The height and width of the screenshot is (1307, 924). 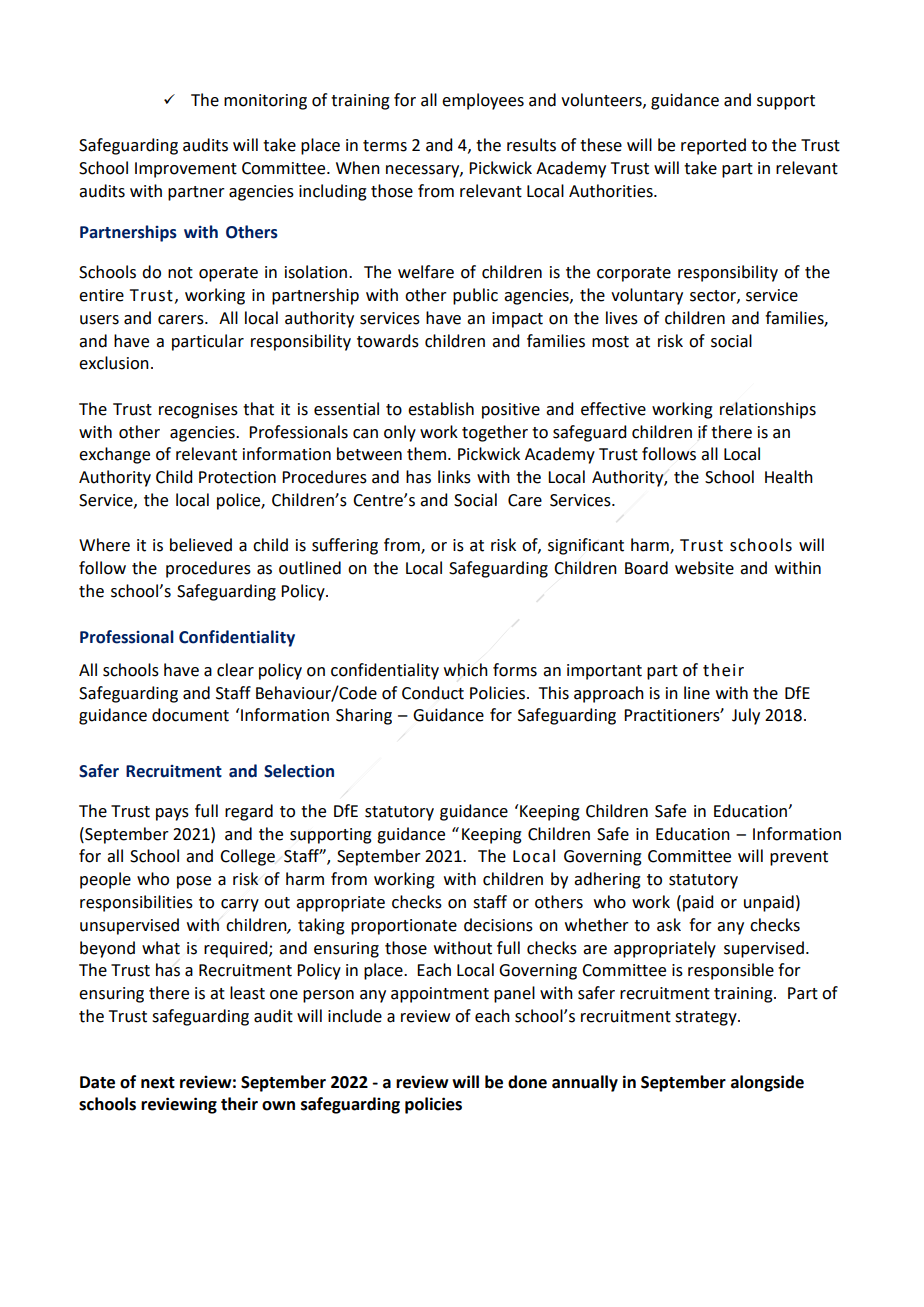 What do you see at coordinates (669, 925) in the screenshot?
I see `ask` at bounding box center [669, 925].
